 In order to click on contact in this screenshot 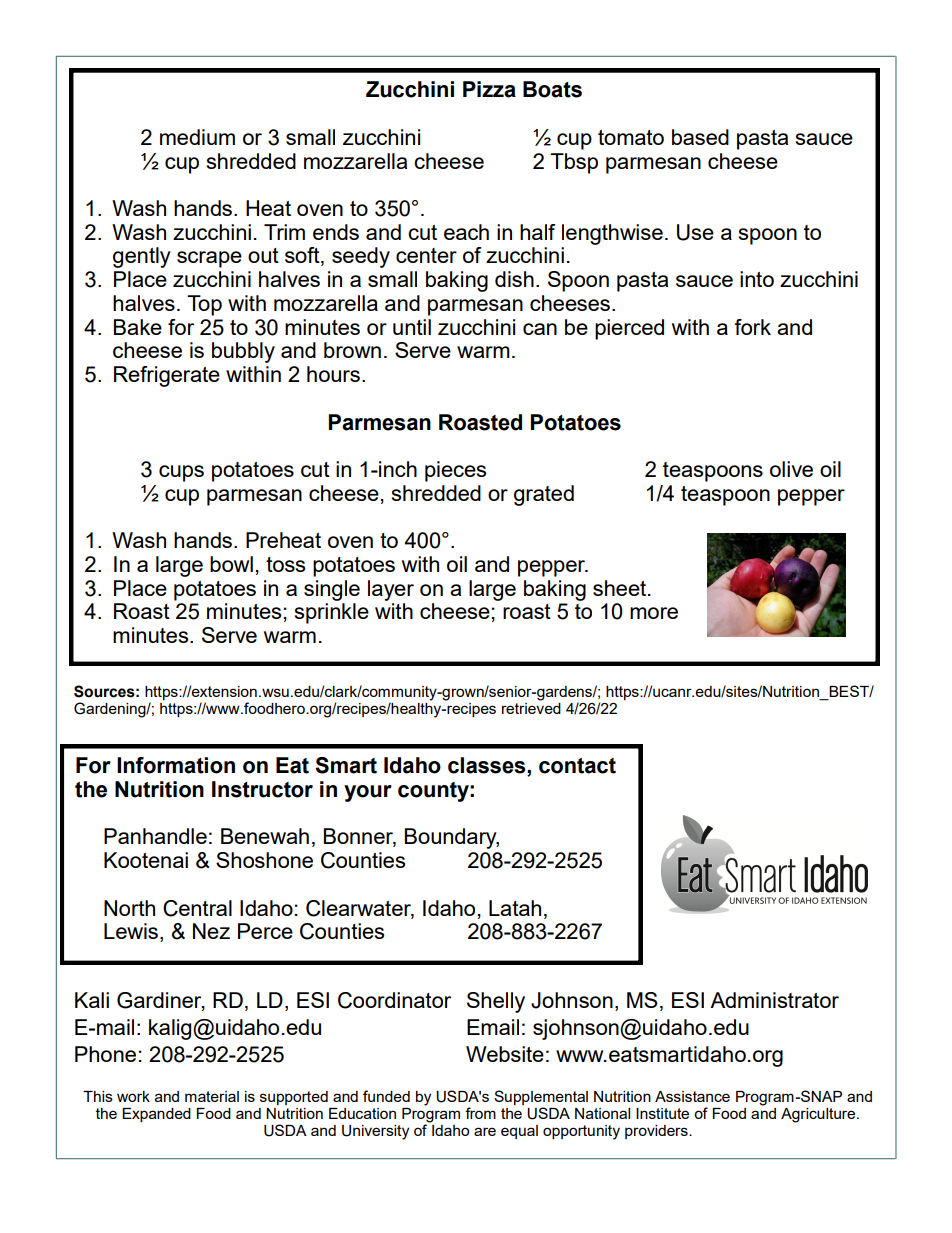, I will do `click(577, 766)`.
